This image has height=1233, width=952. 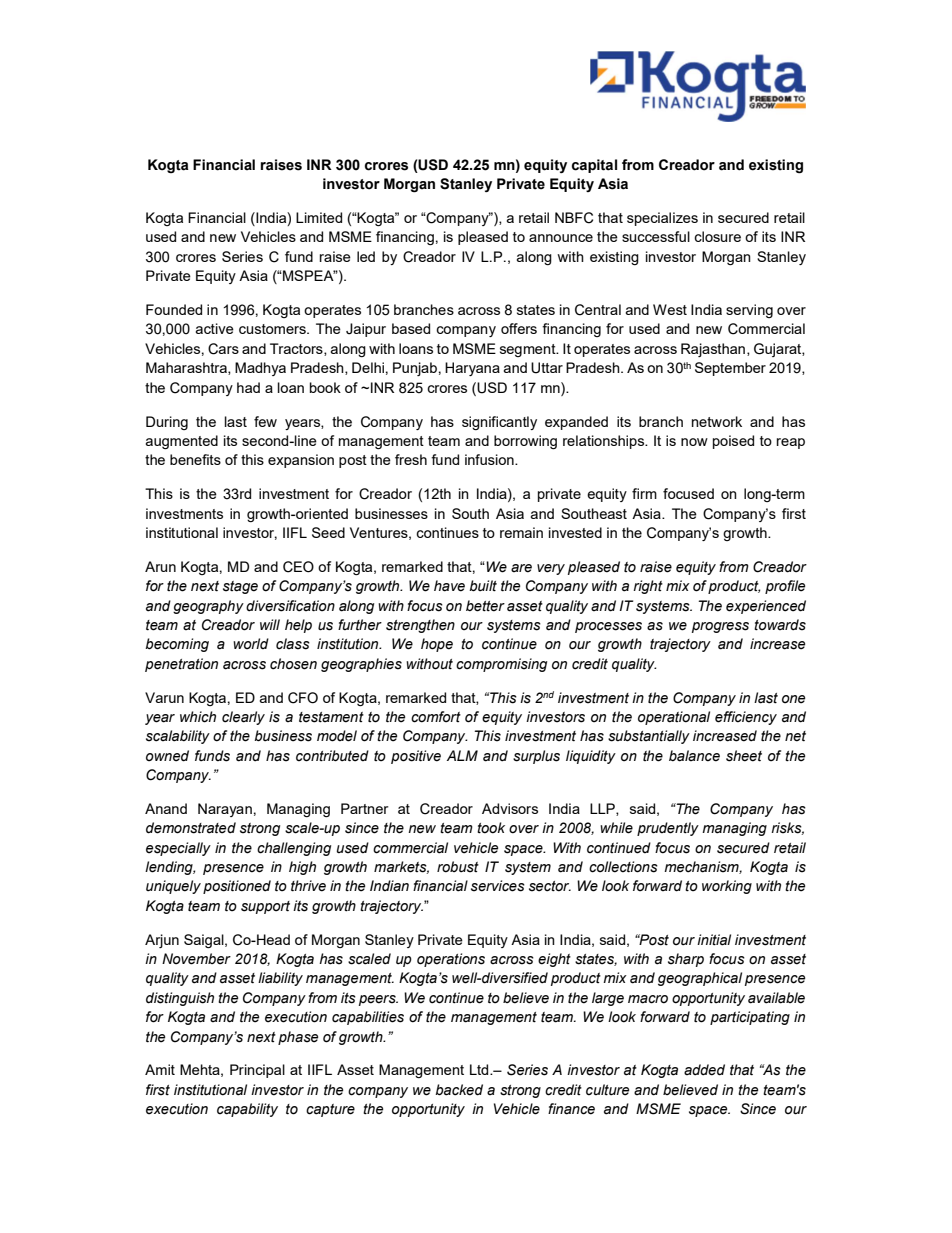 I want to click on benefits, so click(x=195, y=459).
